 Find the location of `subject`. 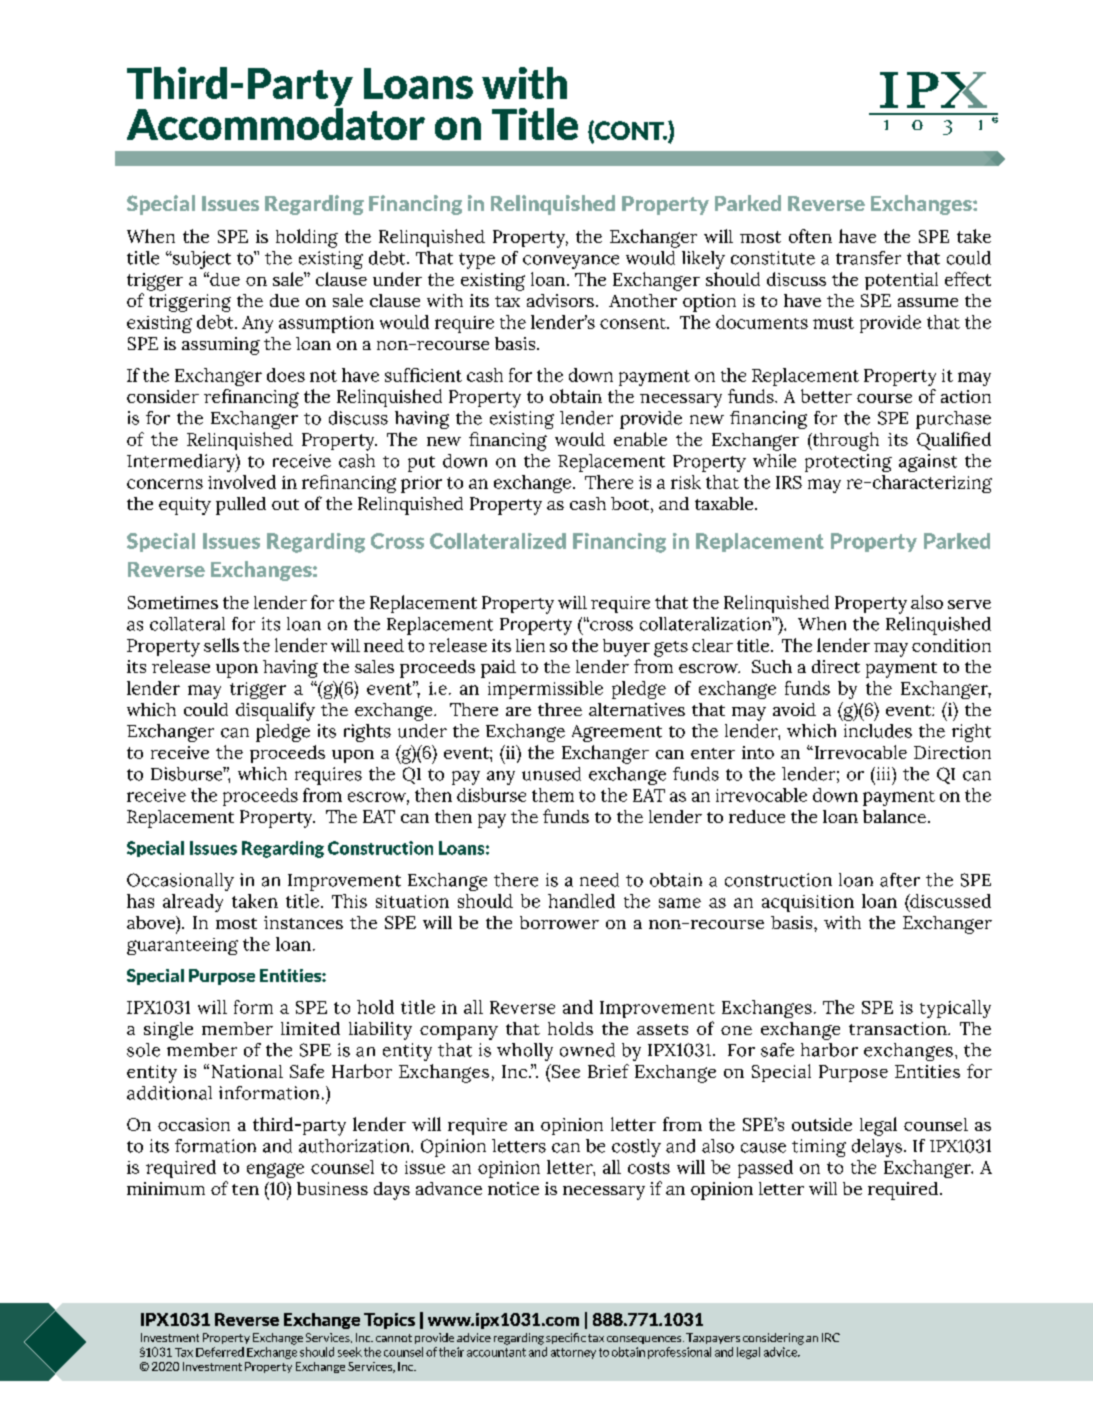

subject is located at coordinates (201, 260).
